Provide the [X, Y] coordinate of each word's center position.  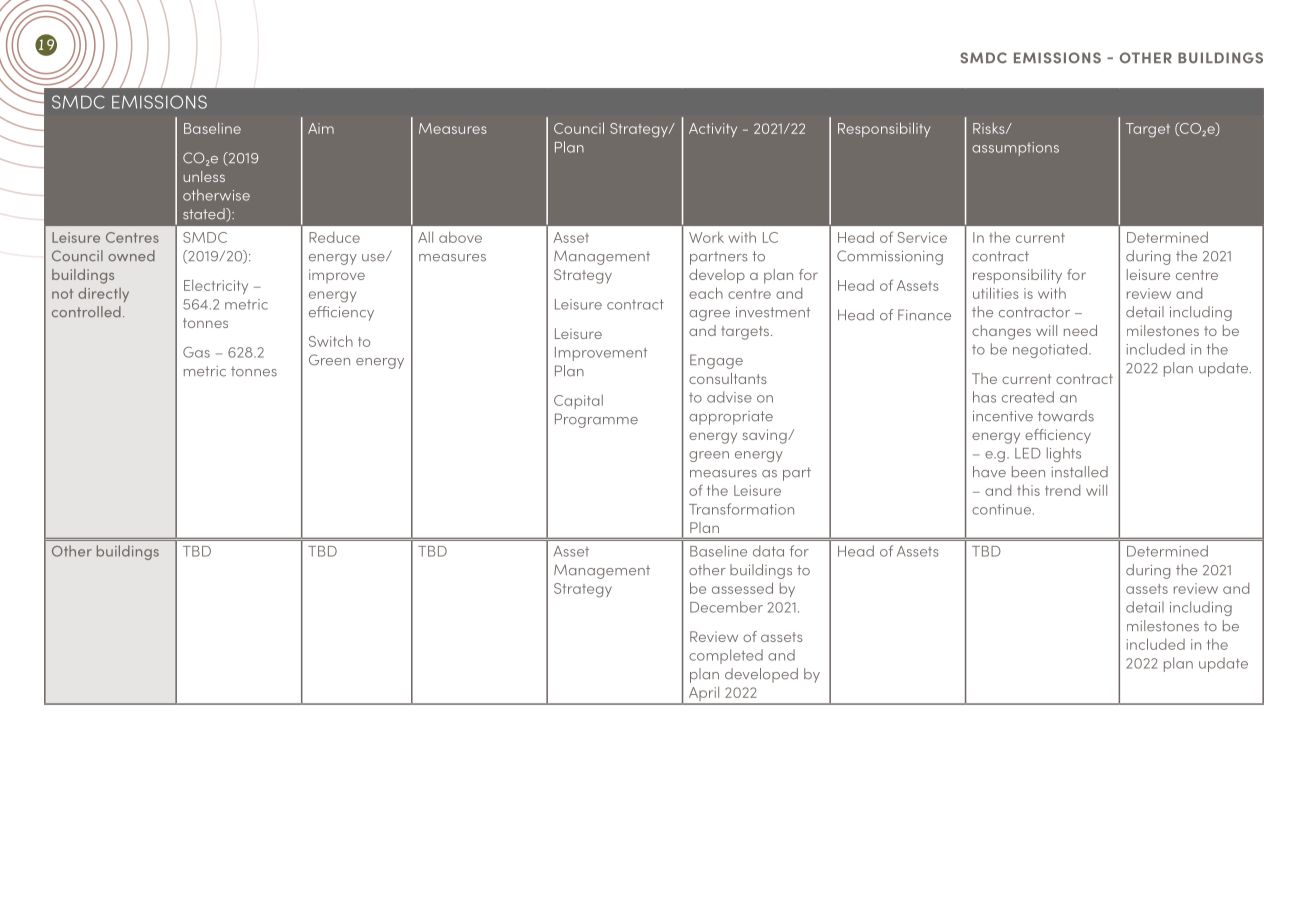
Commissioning [890, 257]
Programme [596, 420]
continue [1001, 509]
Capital [578, 402]
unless [204, 176]
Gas [196, 352]
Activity [713, 130]
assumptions [1015, 149]
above [460, 237]
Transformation [741, 509]
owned [131, 255]
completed [726, 656]
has [984, 397]
